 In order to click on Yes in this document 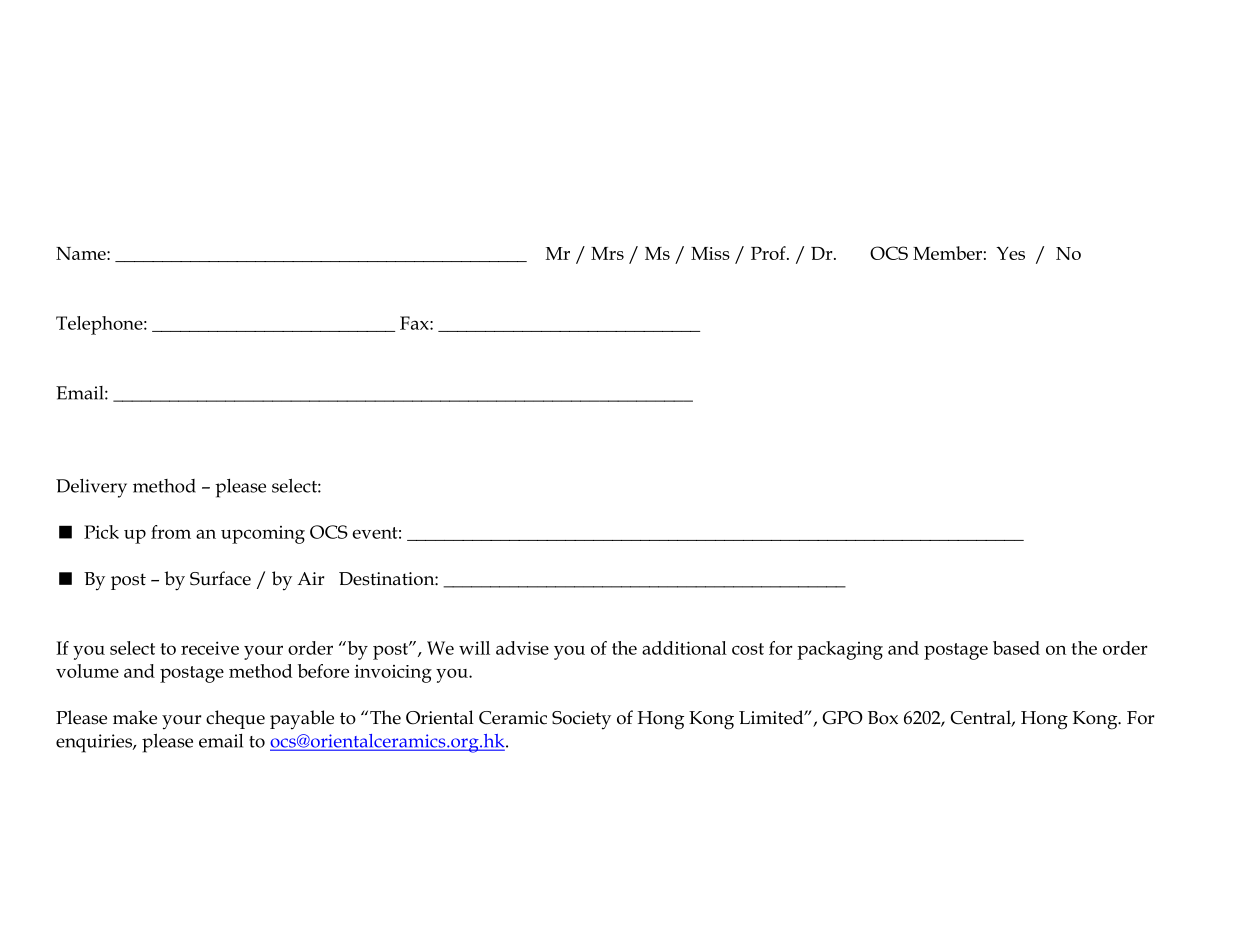, I will do `click(1010, 253)`.
